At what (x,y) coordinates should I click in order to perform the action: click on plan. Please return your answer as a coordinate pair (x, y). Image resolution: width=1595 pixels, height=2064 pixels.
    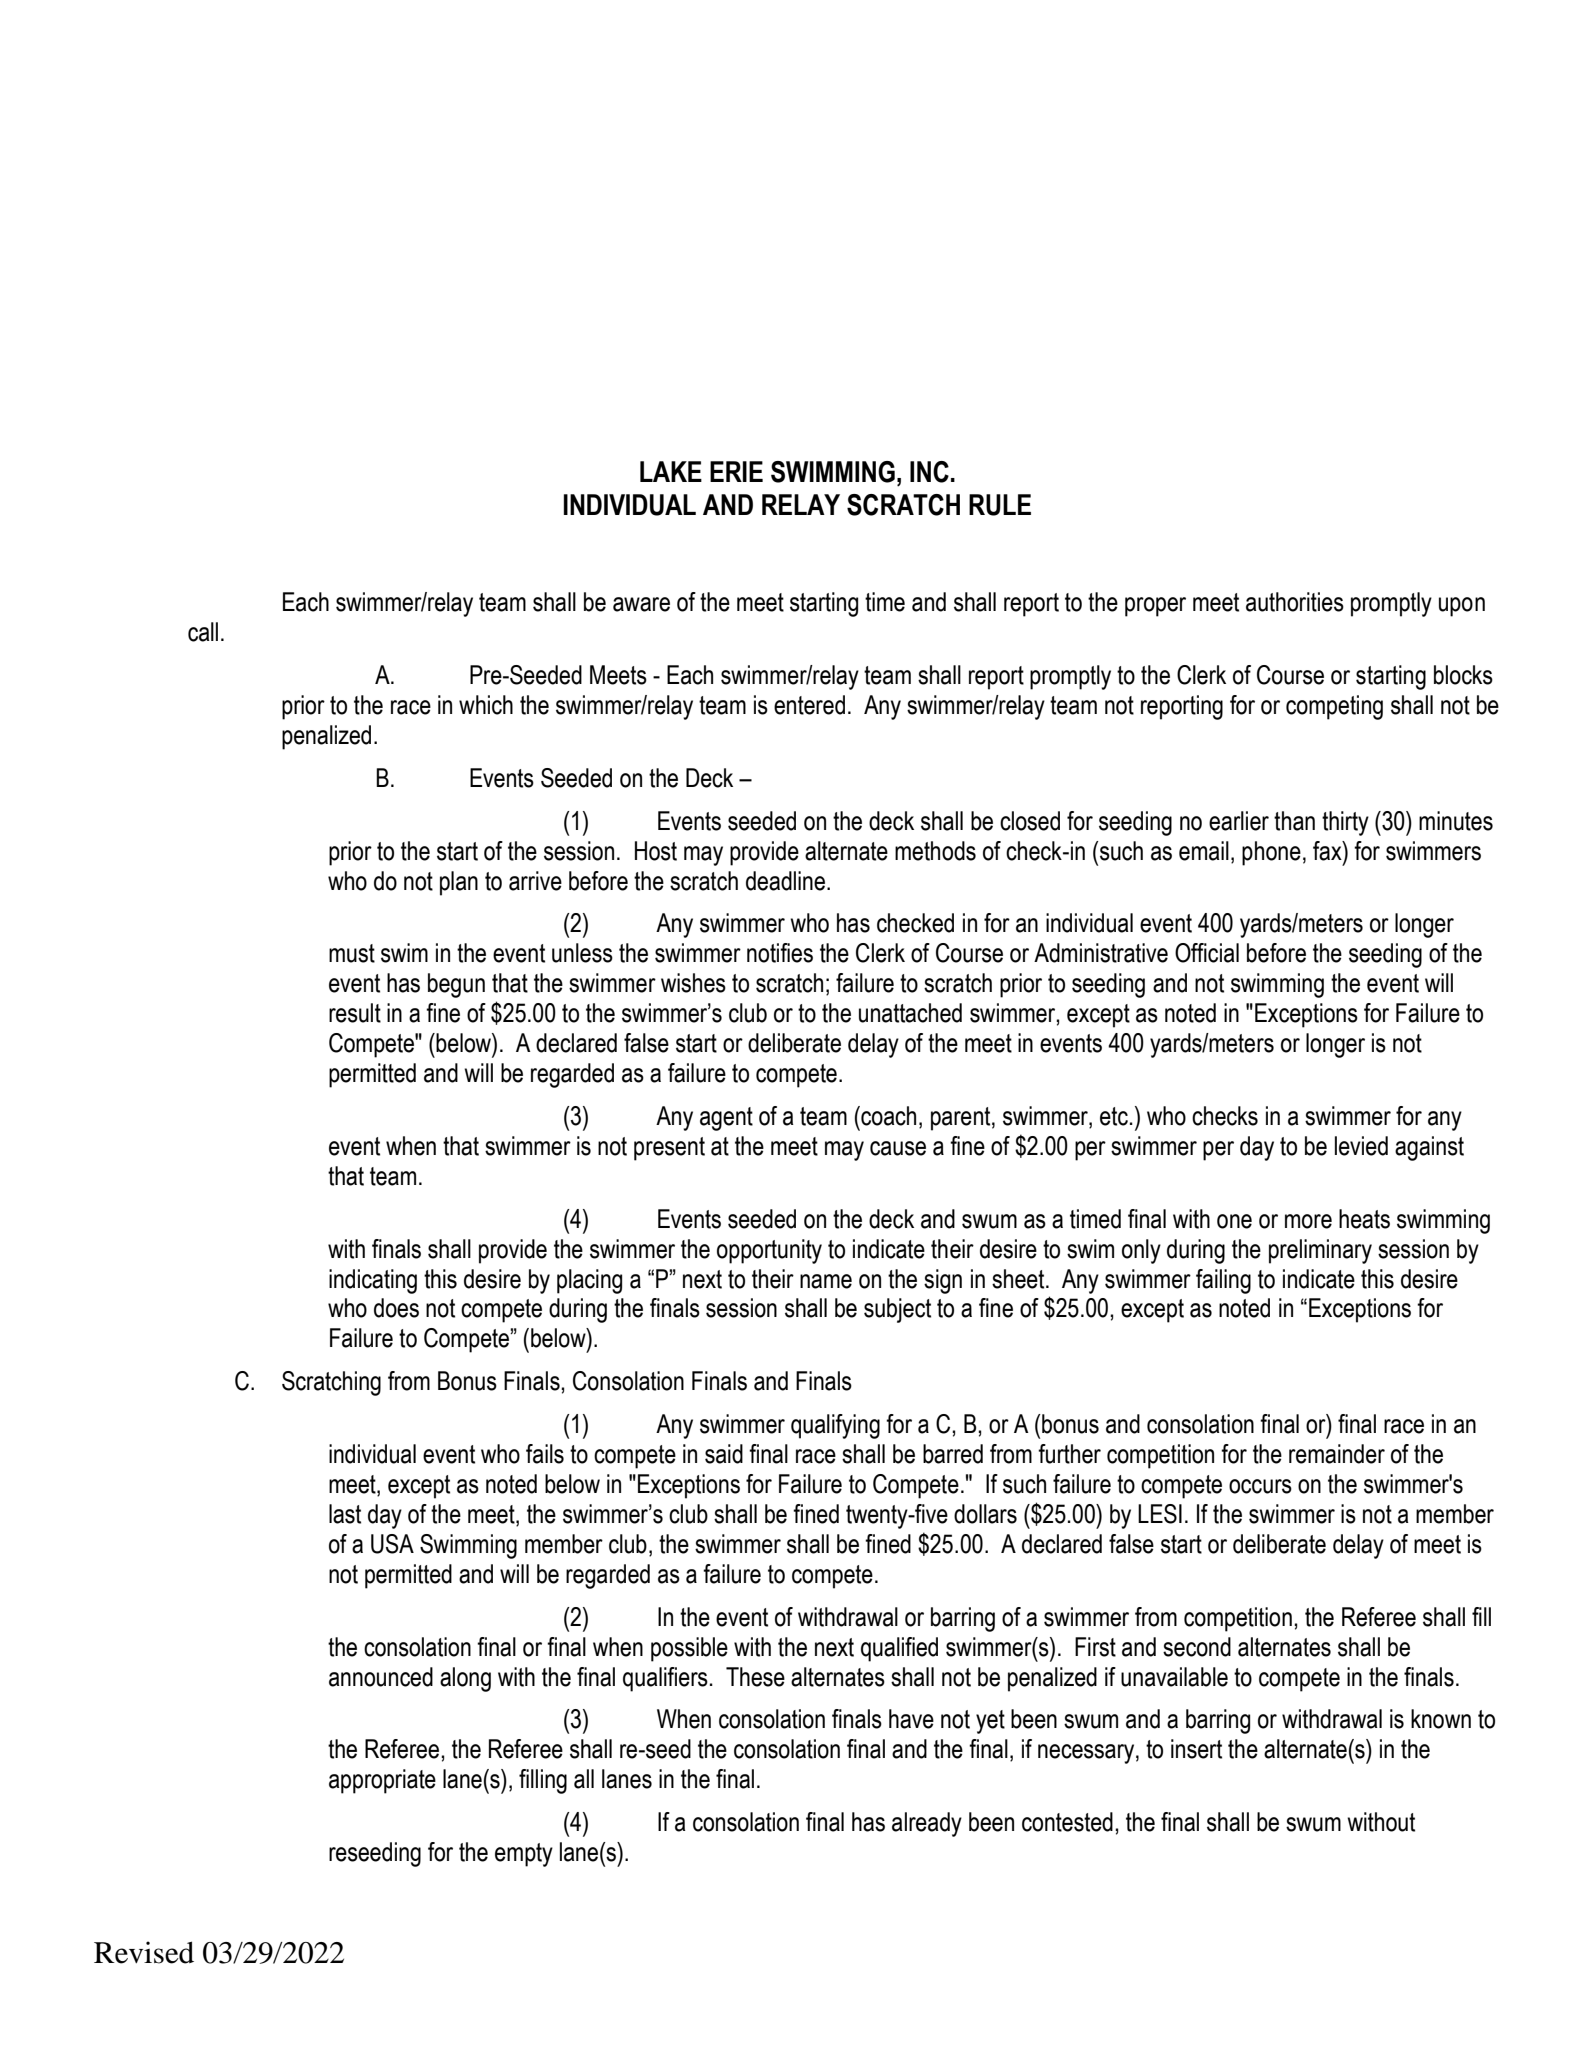
    Looking at the image, I should click on (459, 883).
